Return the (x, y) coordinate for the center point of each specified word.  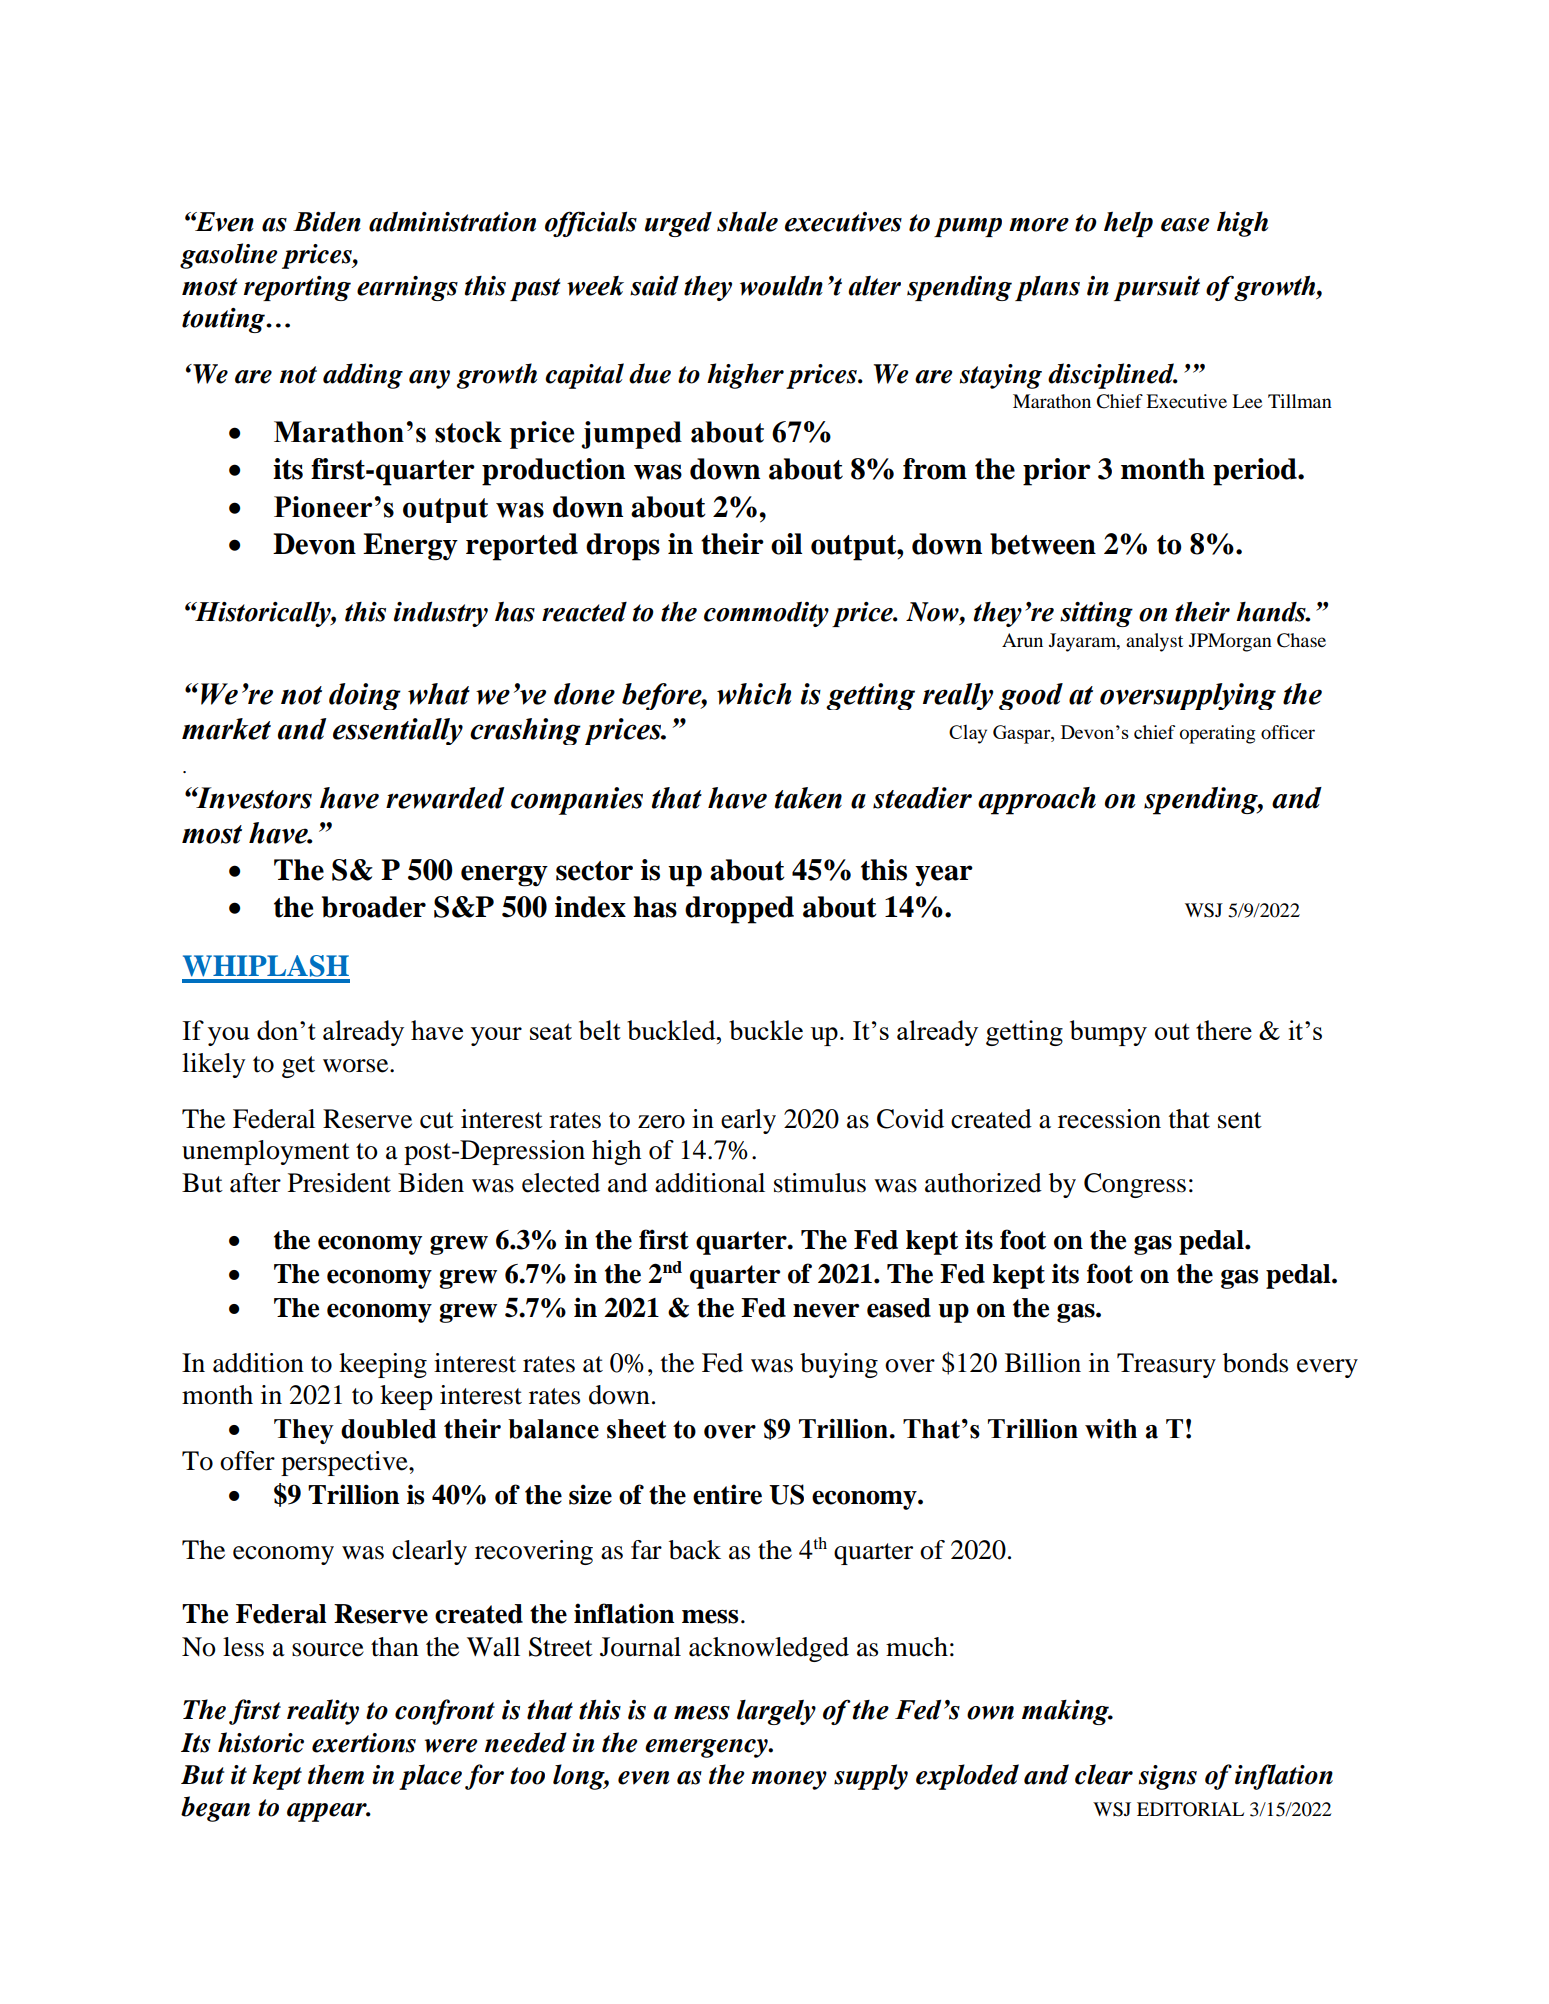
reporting (297, 288)
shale (747, 221)
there (1224, 1030)
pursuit (1157, 288)
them (336, 1774)
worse (357, 1066)
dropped (739, 910)
